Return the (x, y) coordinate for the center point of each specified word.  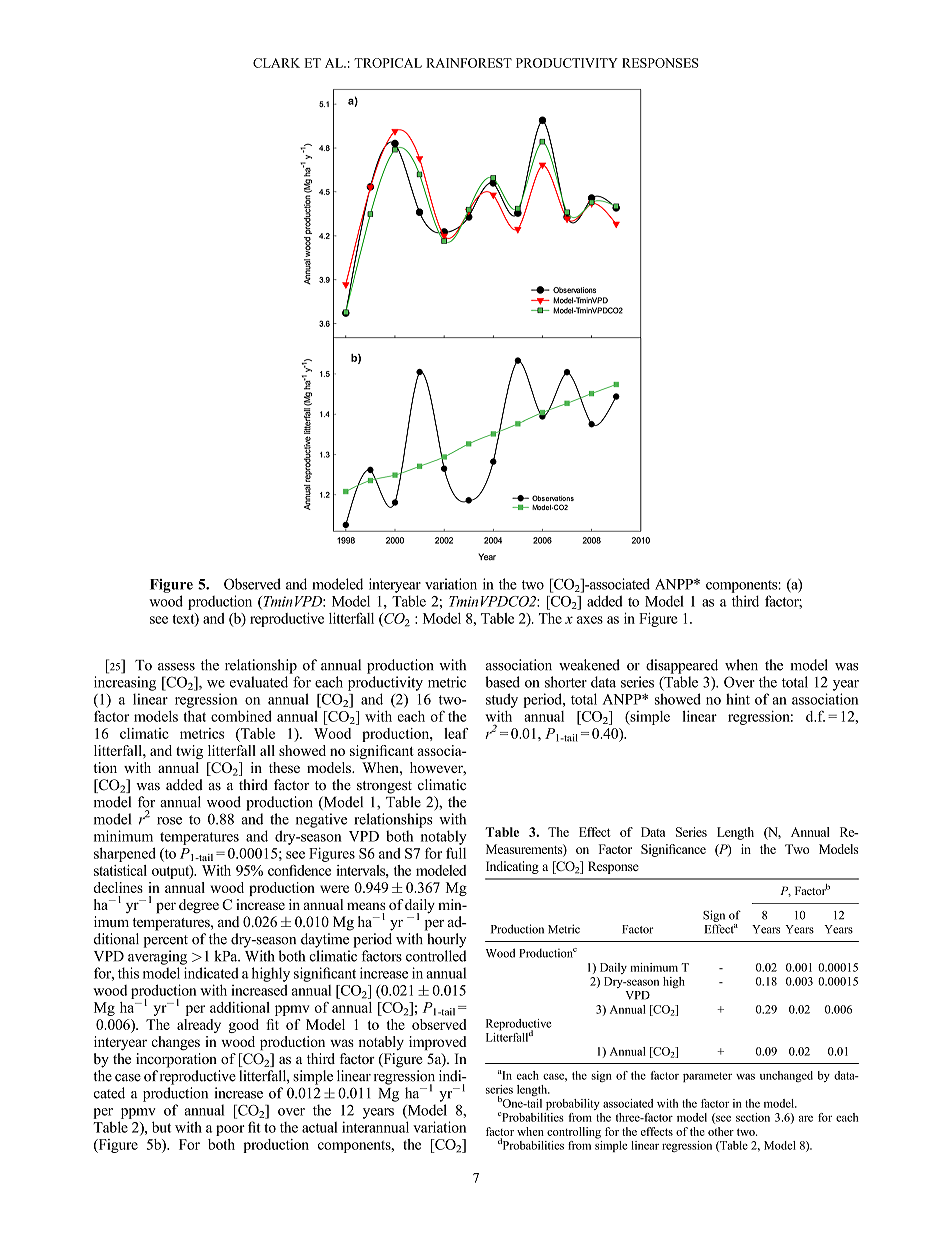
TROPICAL (388, 63)
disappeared (682, 666)
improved (438, 1043)
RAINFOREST (469, 63)
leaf (456, 733)
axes (590, 620)
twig (189, 752)
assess (176, 667)
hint (738, 699)
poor (230, 1130)
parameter (707, 1077)
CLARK (276, 63)
